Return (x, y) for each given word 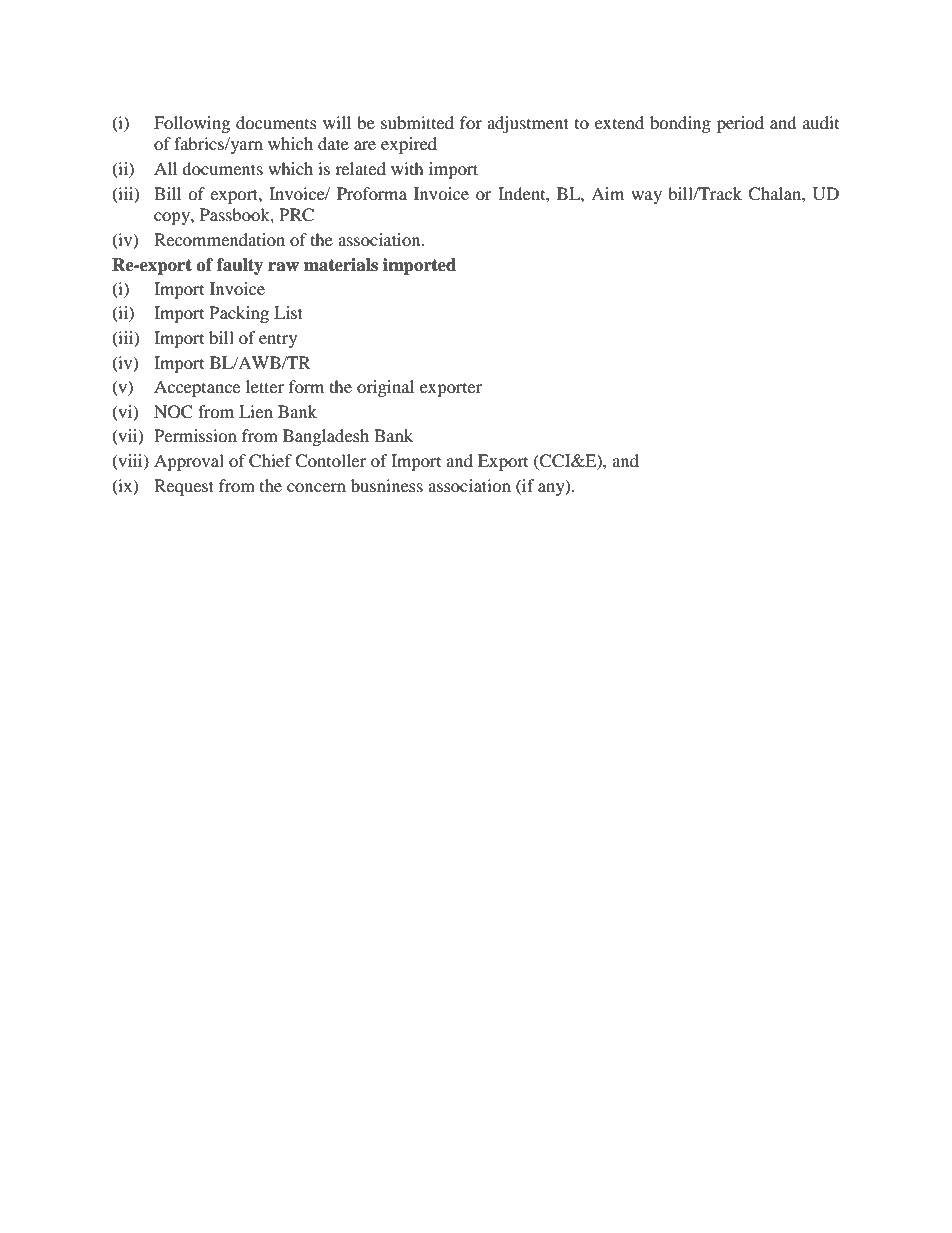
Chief (270, 461)
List (288, 312)
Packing (239, 314)
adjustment (528, 124)
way (646, 197)
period (740, 124)
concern (316, 487)
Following (192, 124)
